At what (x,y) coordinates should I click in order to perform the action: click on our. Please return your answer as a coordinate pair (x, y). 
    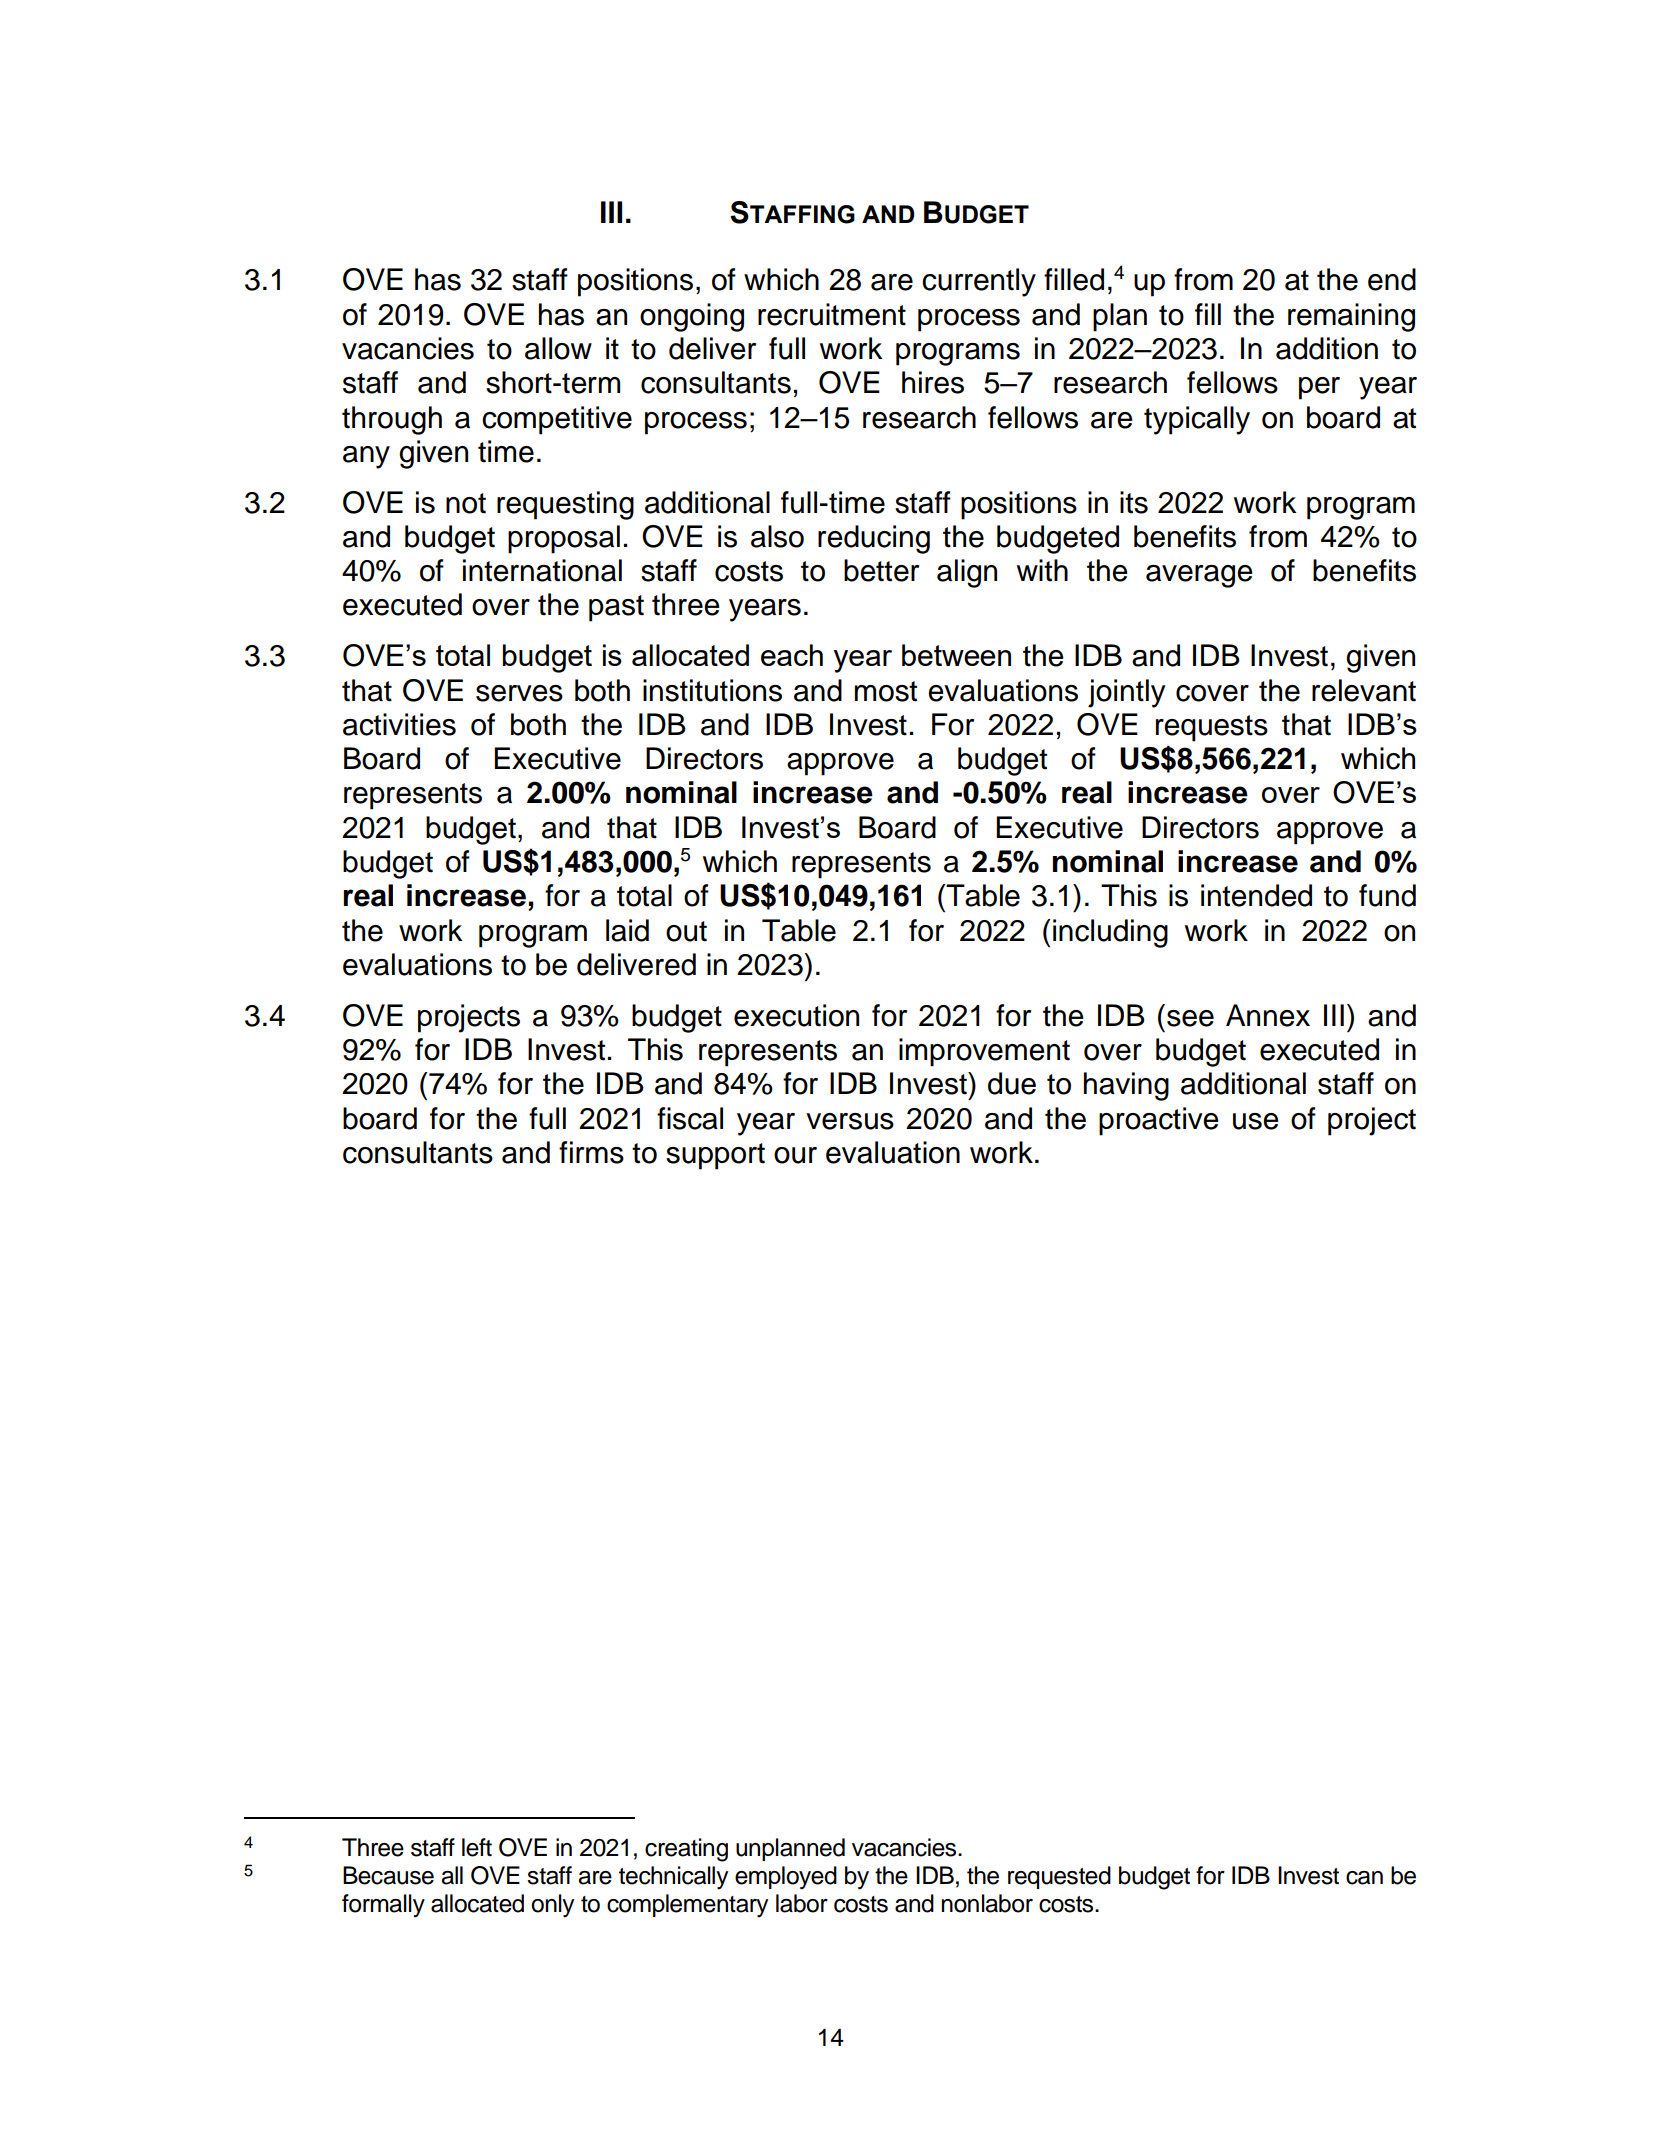
    Looking at the image, I should click on (795, 1155).
